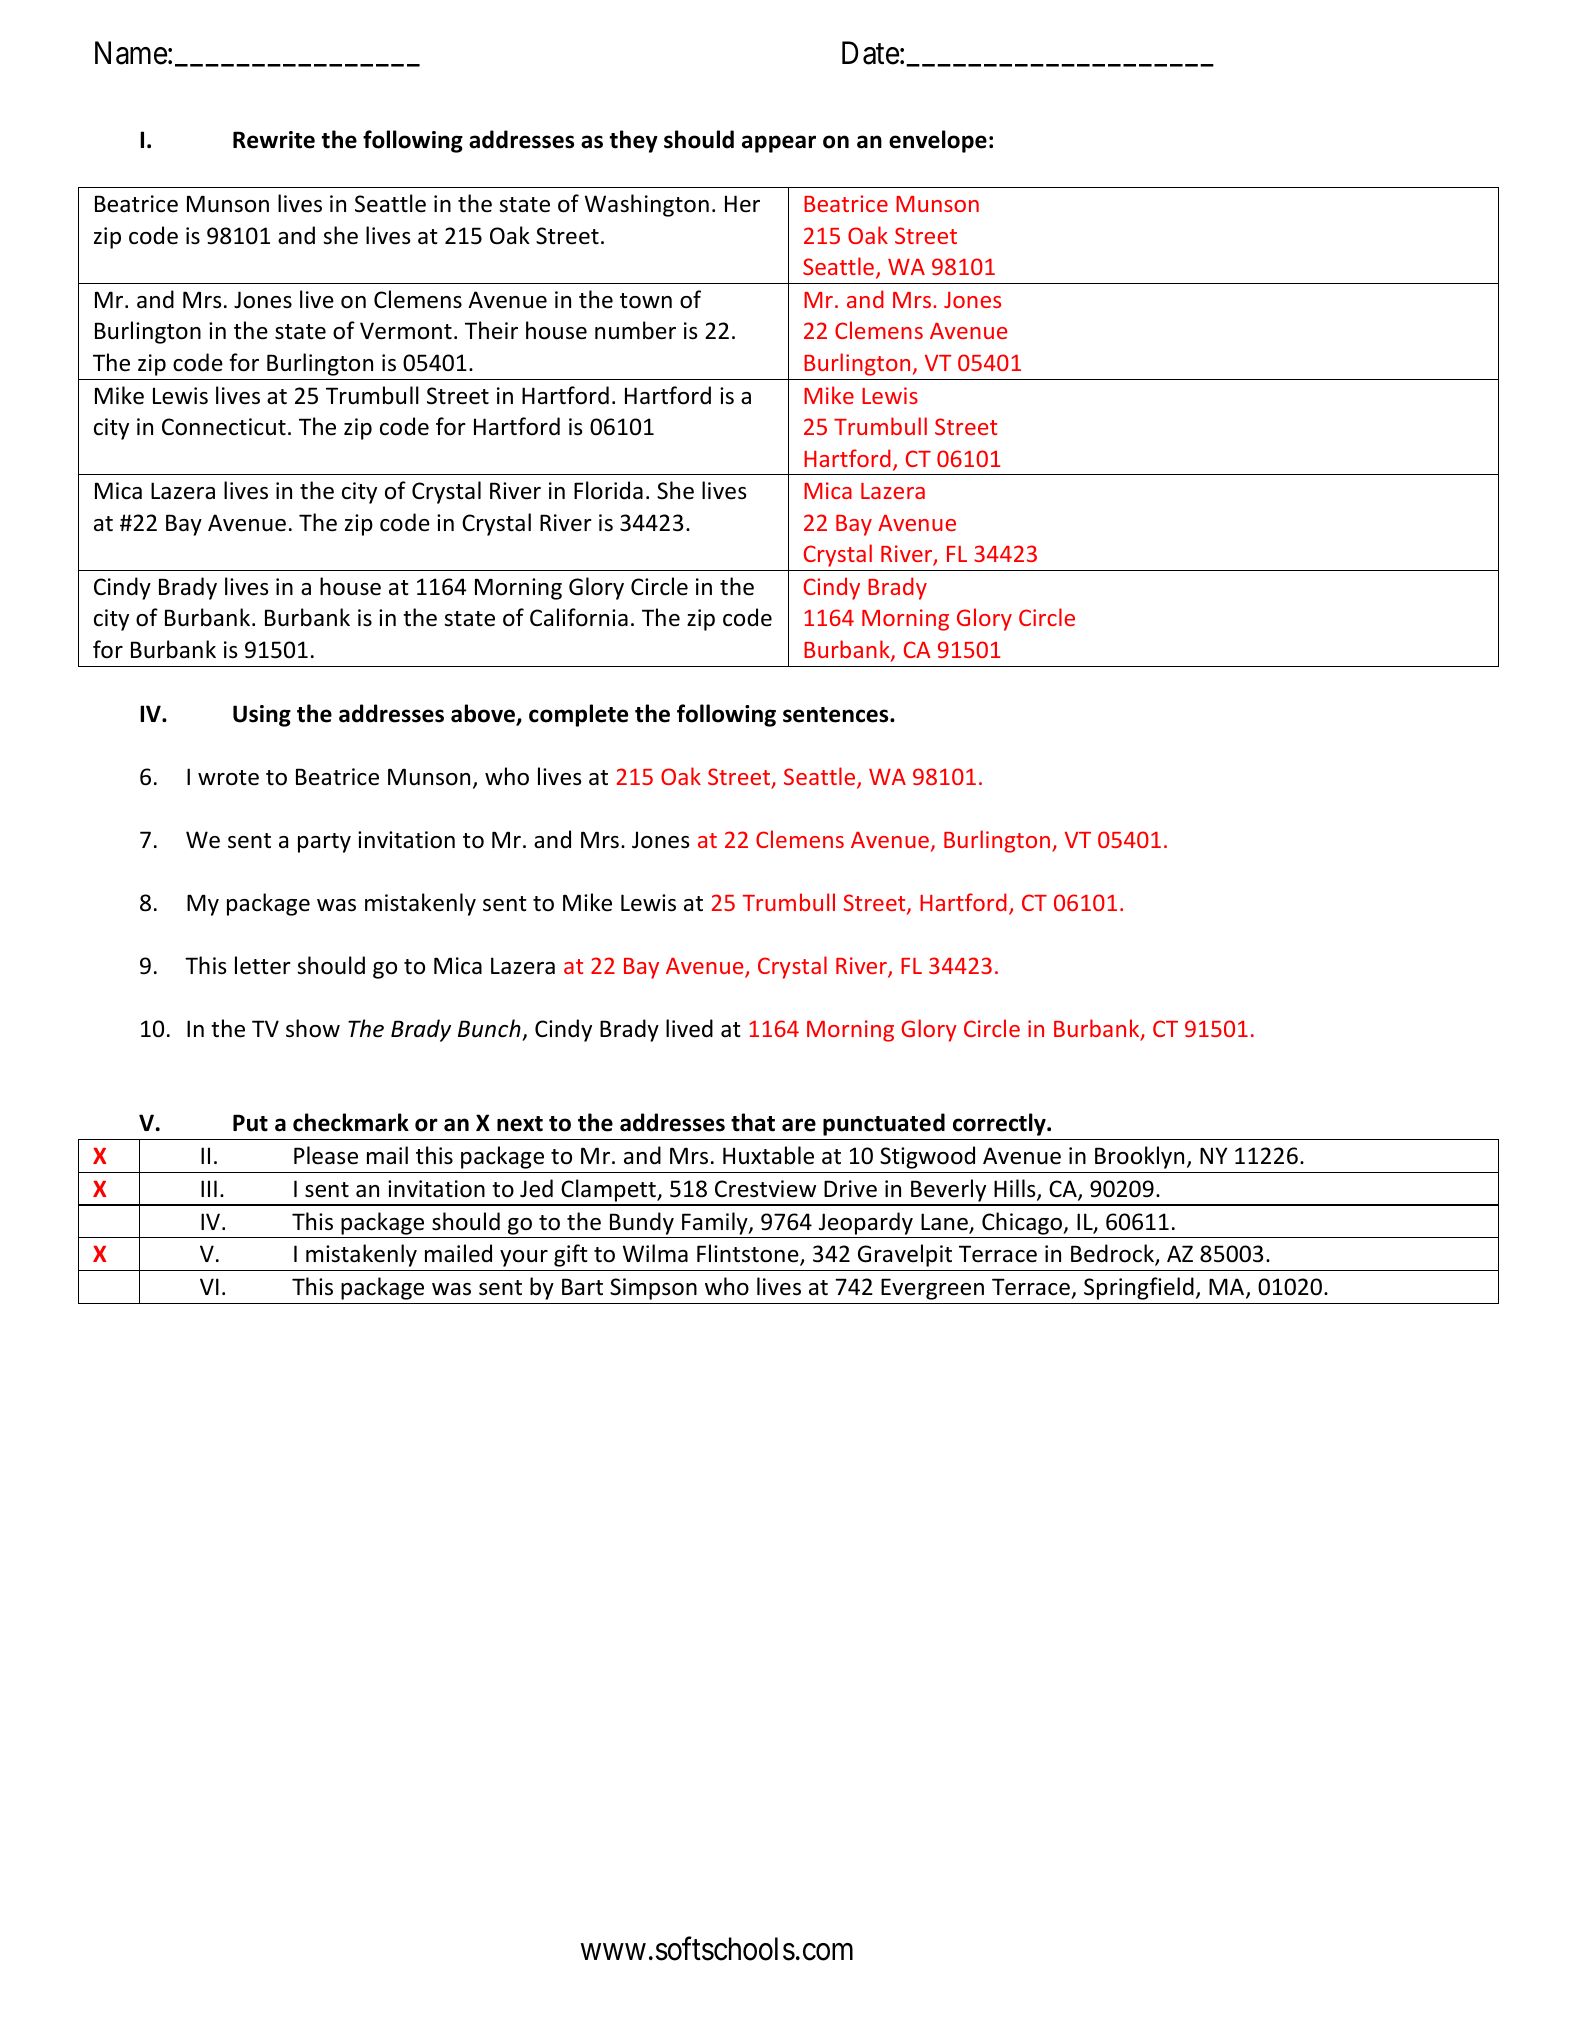 The width and height of the page is (1577, 2041). What do you see at coordinates (313, 1028) in the page?
I see `show` at bounding box center [313, 1028].
